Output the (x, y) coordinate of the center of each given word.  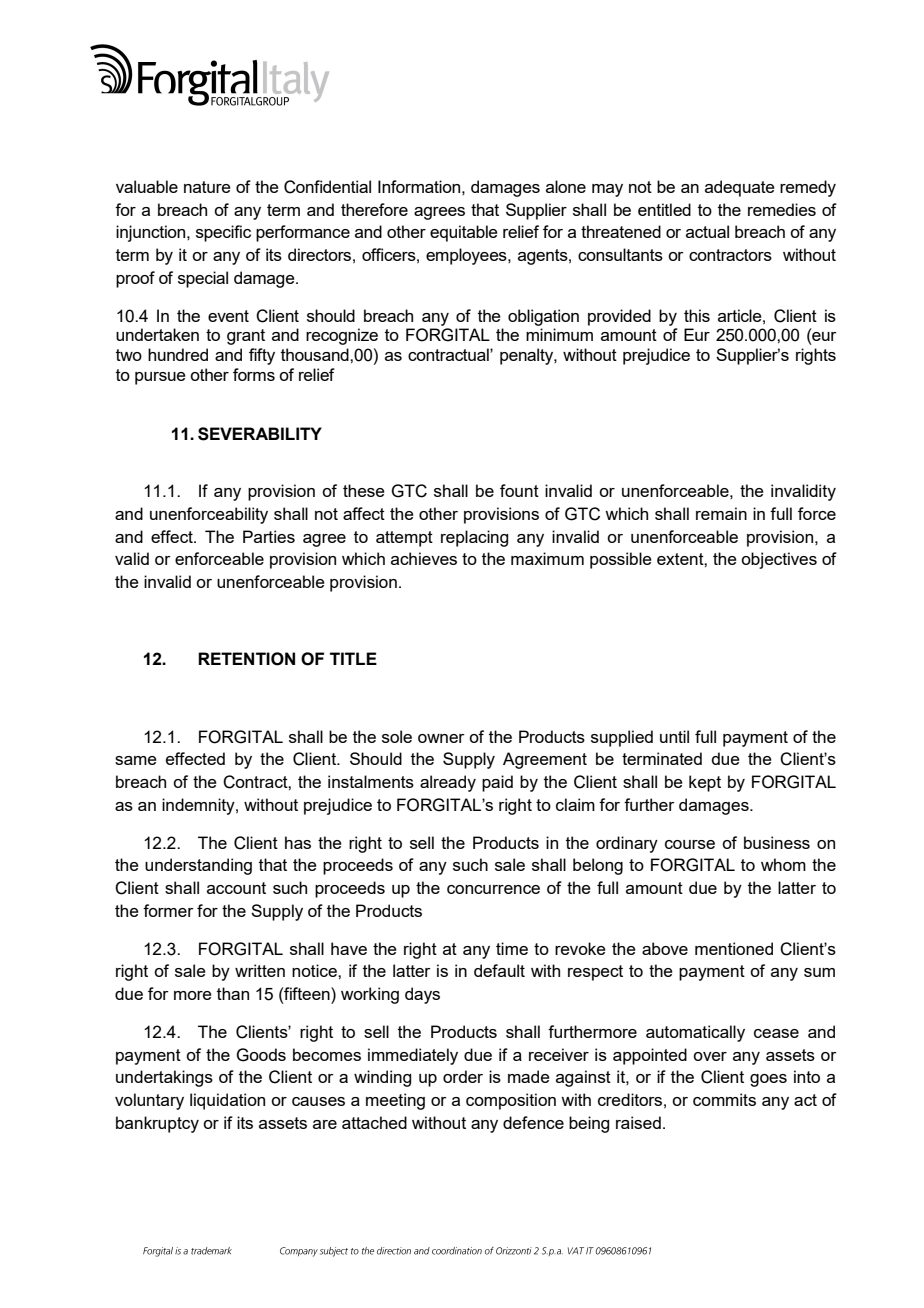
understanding (198, 866)
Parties (269, 536)
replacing (474, 538)
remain (721, 513)
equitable (464, 233)
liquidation (227, 1101)
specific (223, 233)
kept (705, 783)
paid (497, 783)
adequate (740, 188)
